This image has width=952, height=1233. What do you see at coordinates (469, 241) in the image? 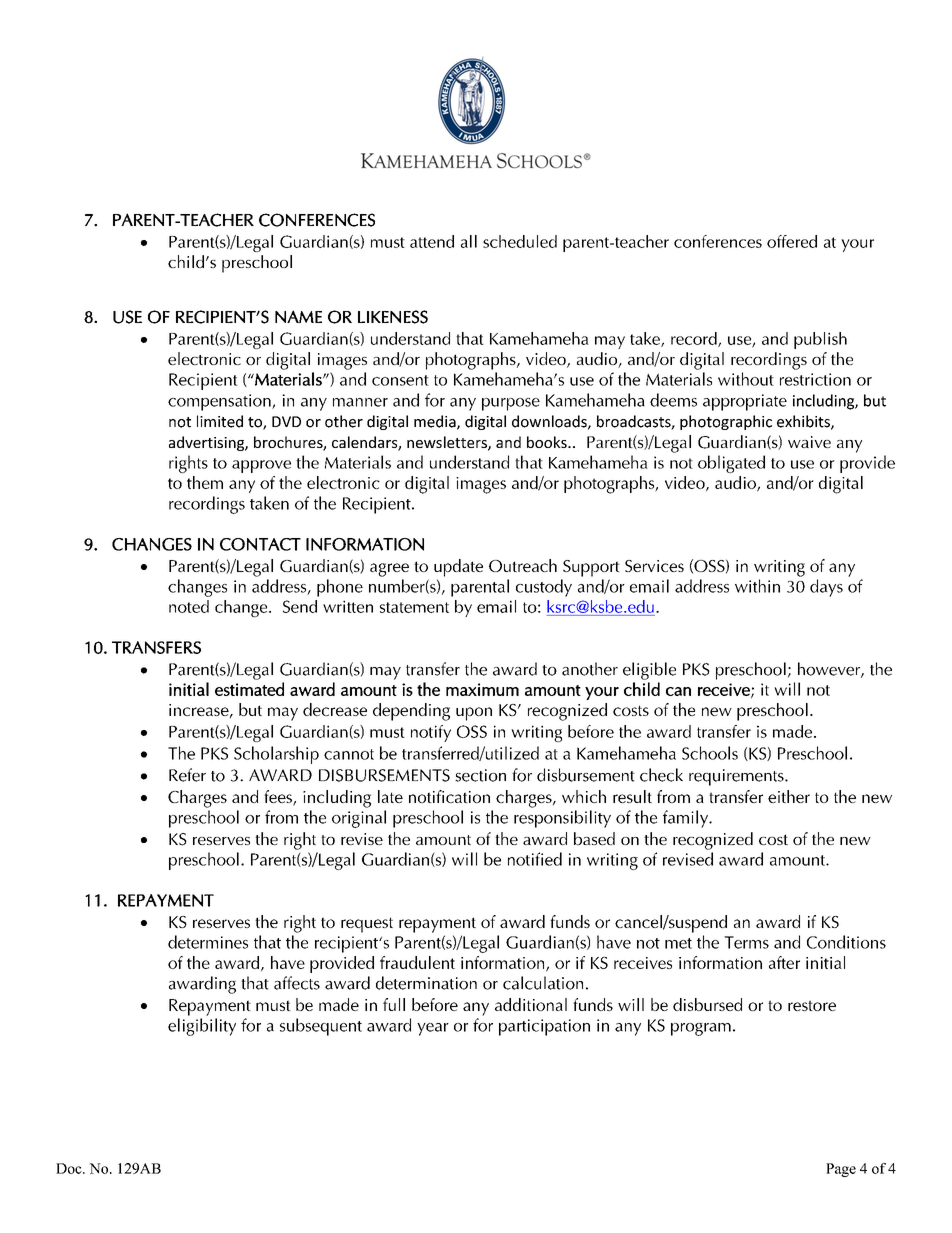
I see `all` at bounding box center [469, 241].
